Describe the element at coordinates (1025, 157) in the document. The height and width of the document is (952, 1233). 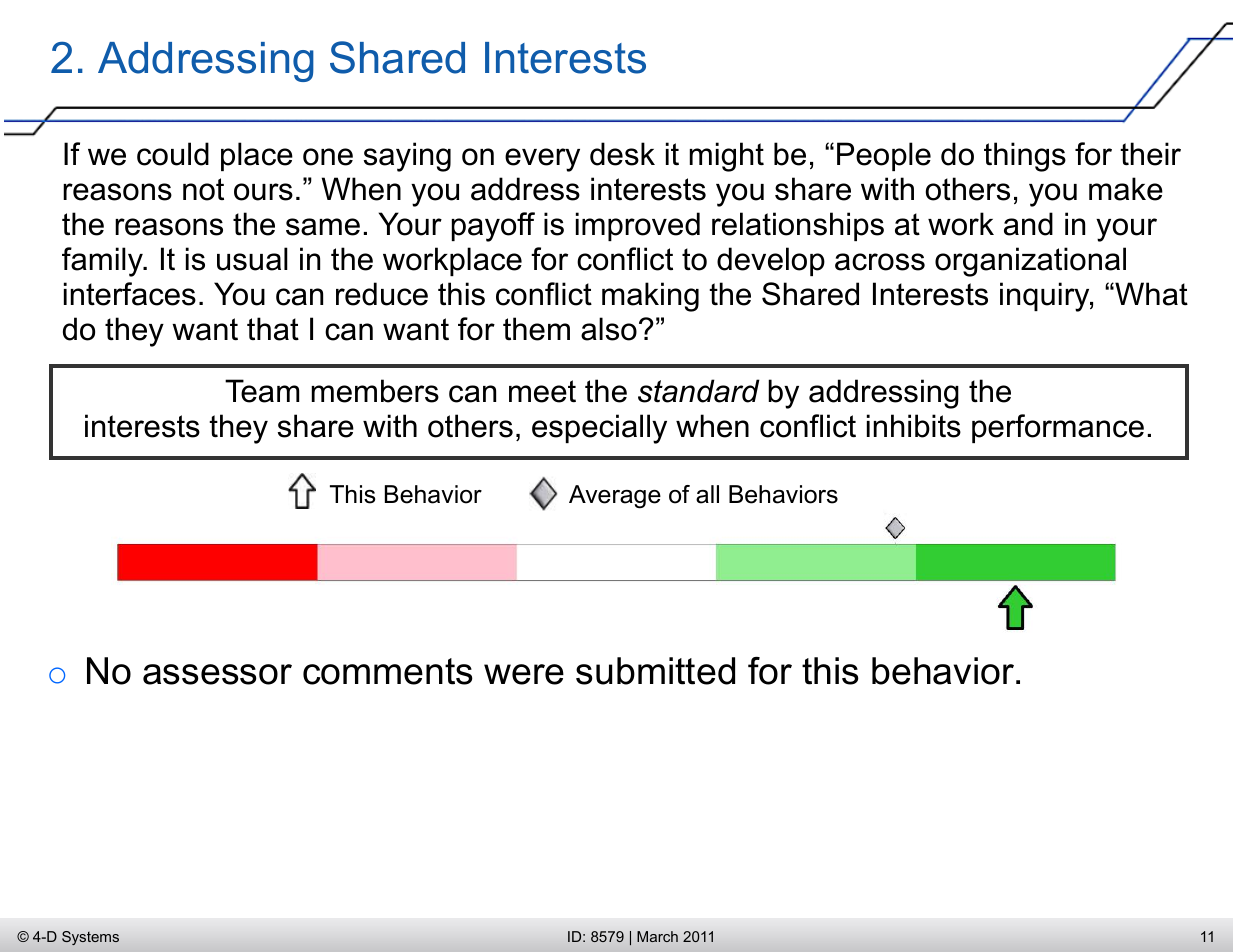
I see `things` at that location.
